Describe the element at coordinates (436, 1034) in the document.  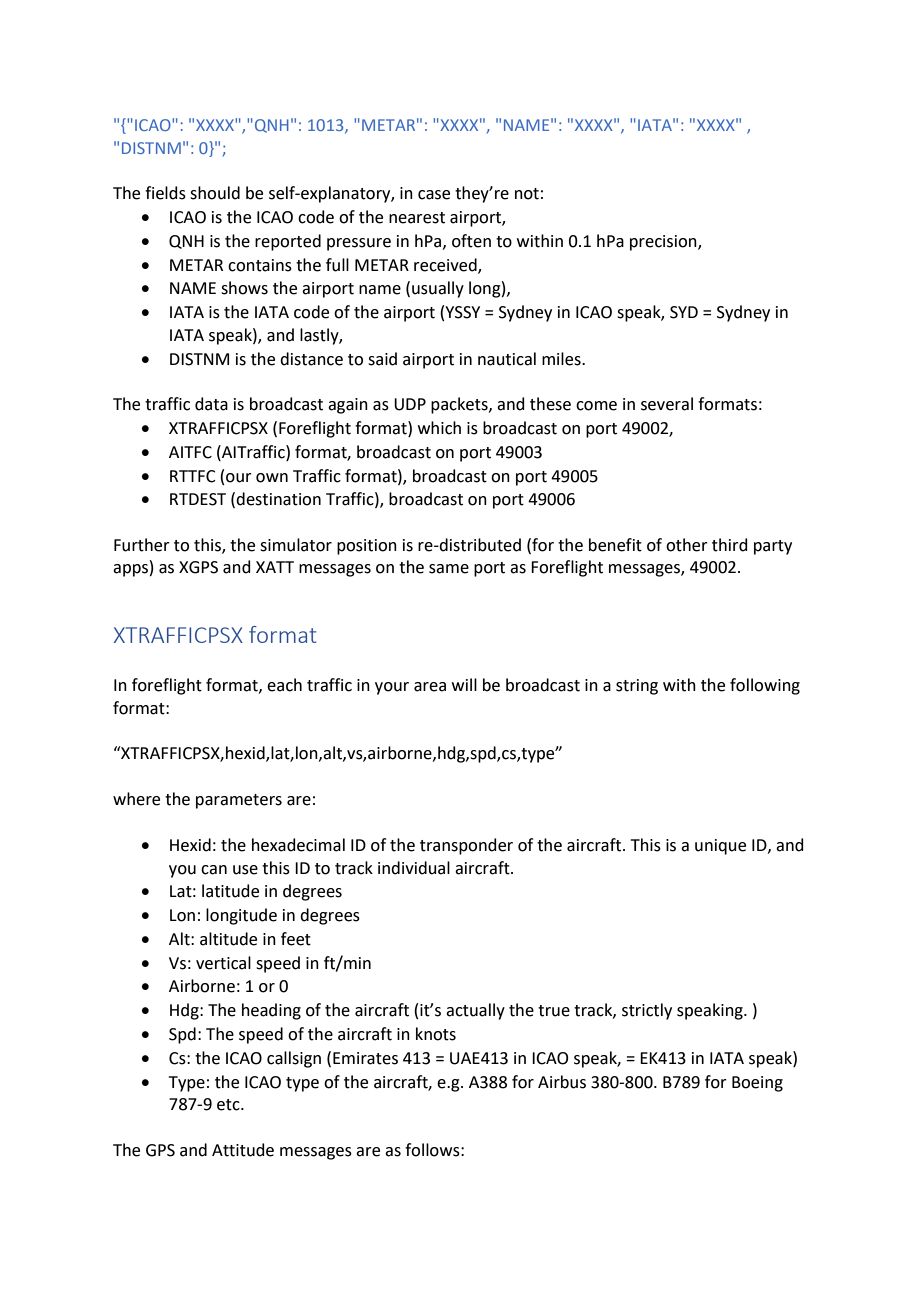
I see `knots` at that location.
